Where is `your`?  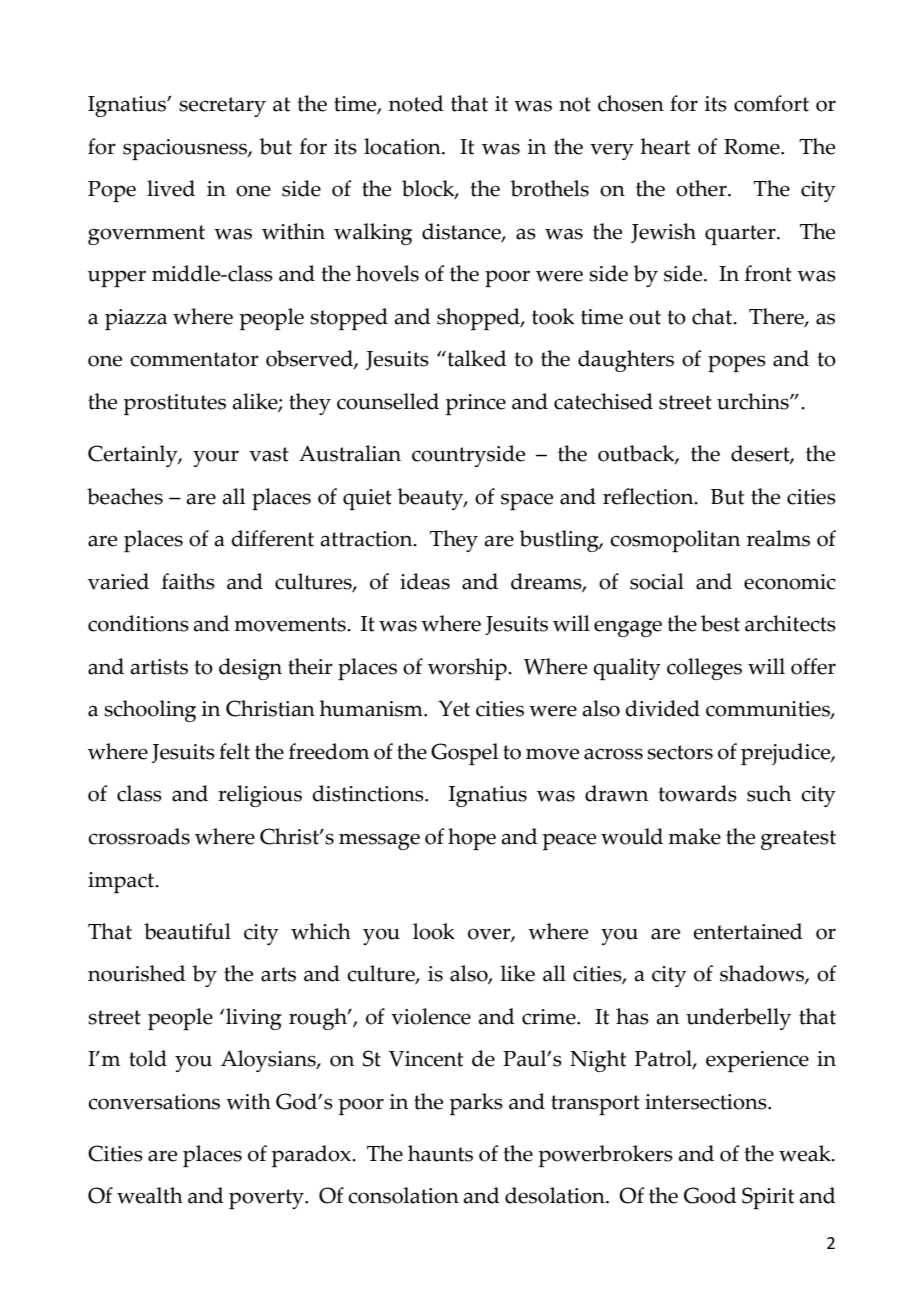
your is located at coordinates (216, 458).
